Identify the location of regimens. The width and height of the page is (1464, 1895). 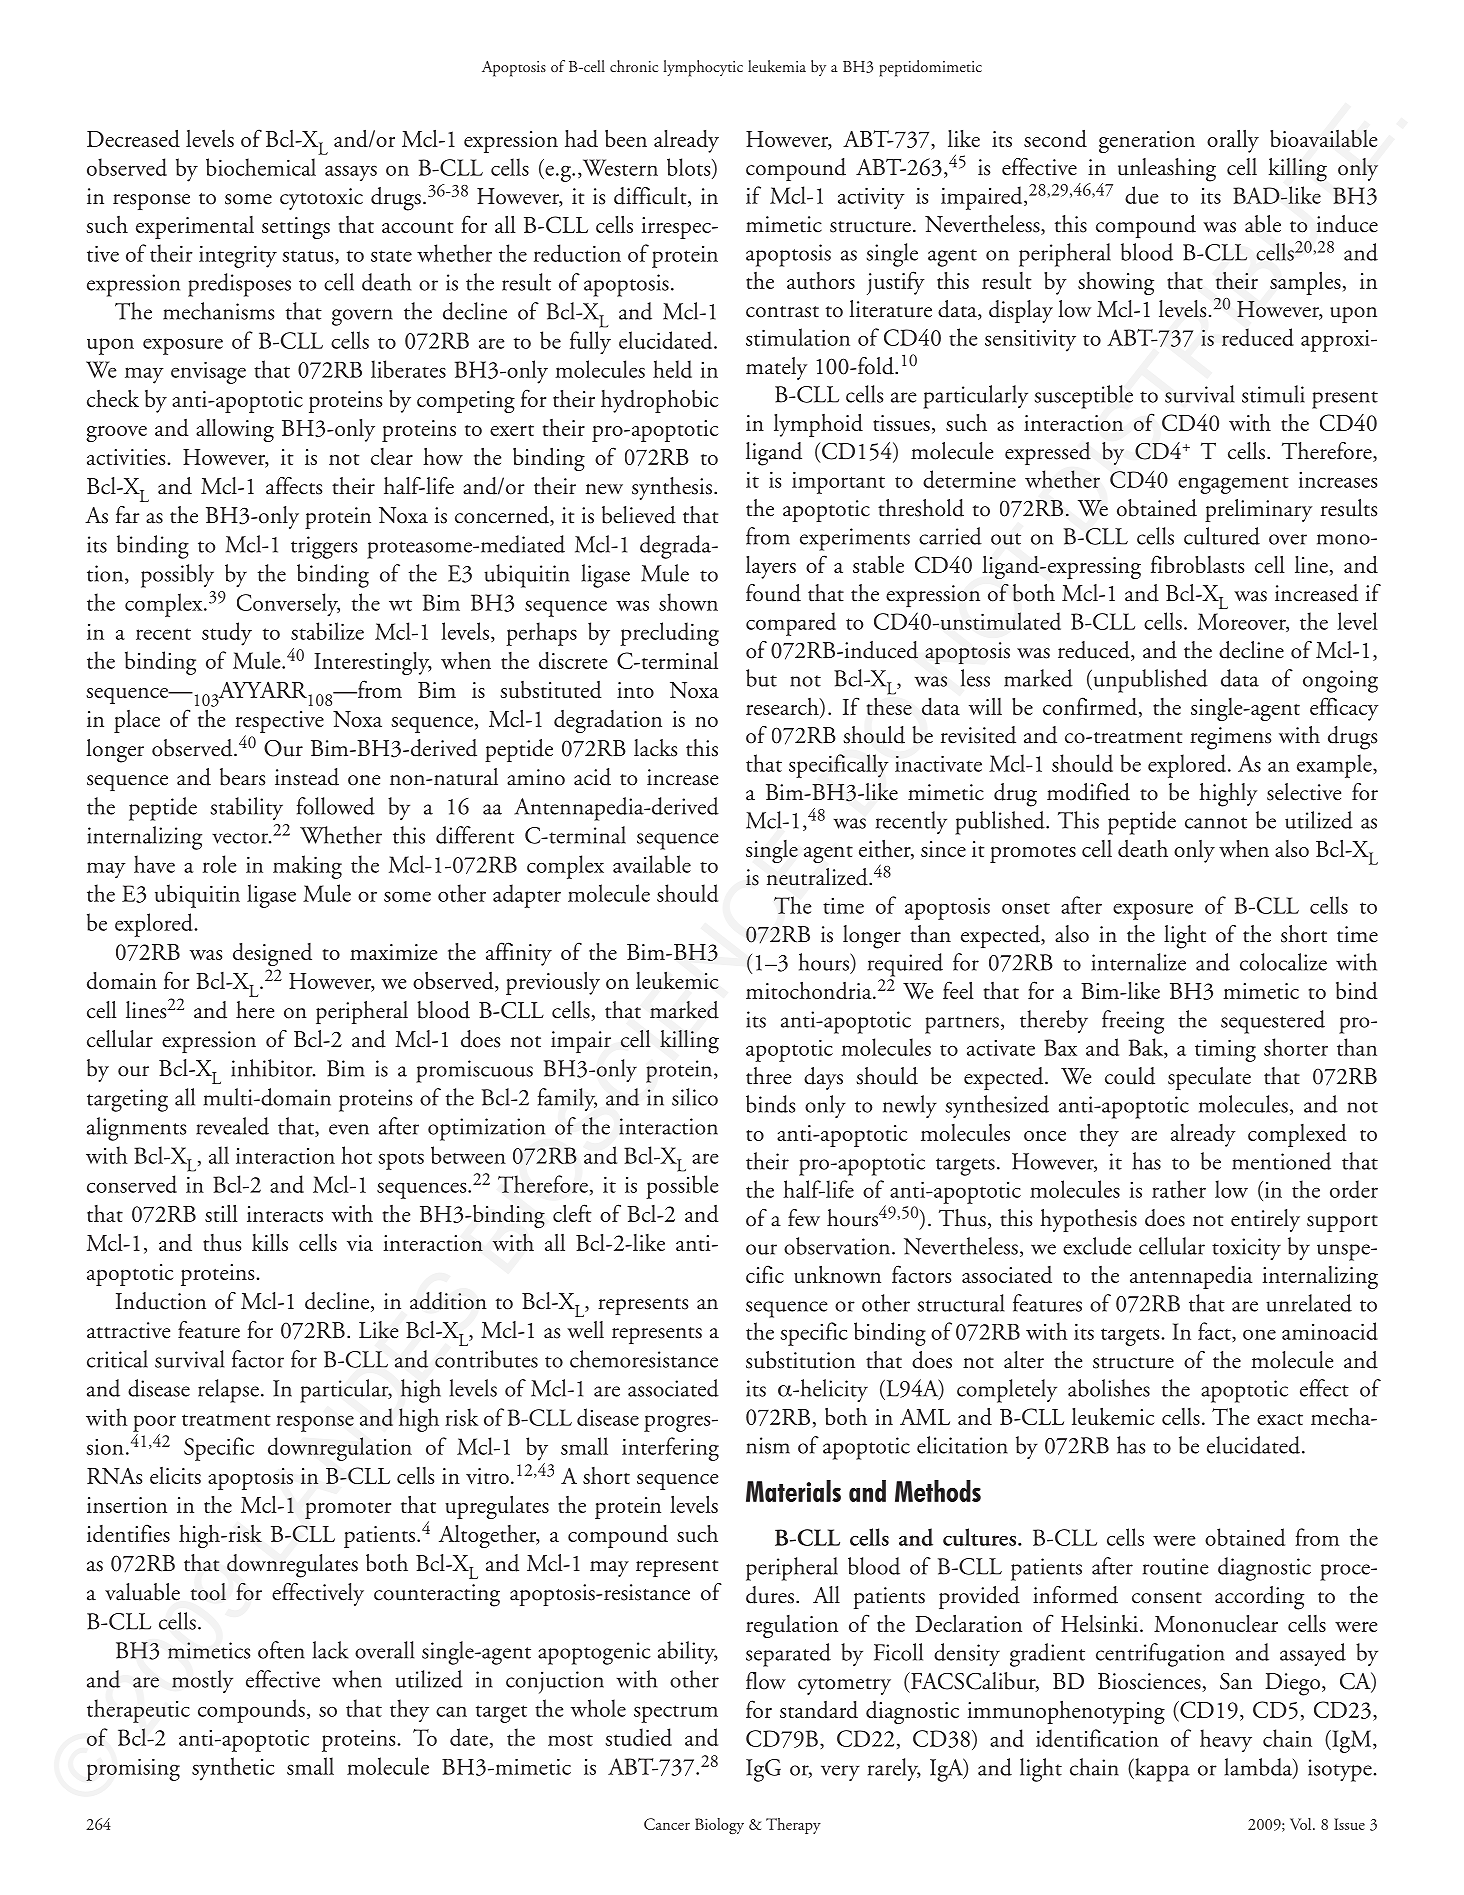
(1230, 738).
